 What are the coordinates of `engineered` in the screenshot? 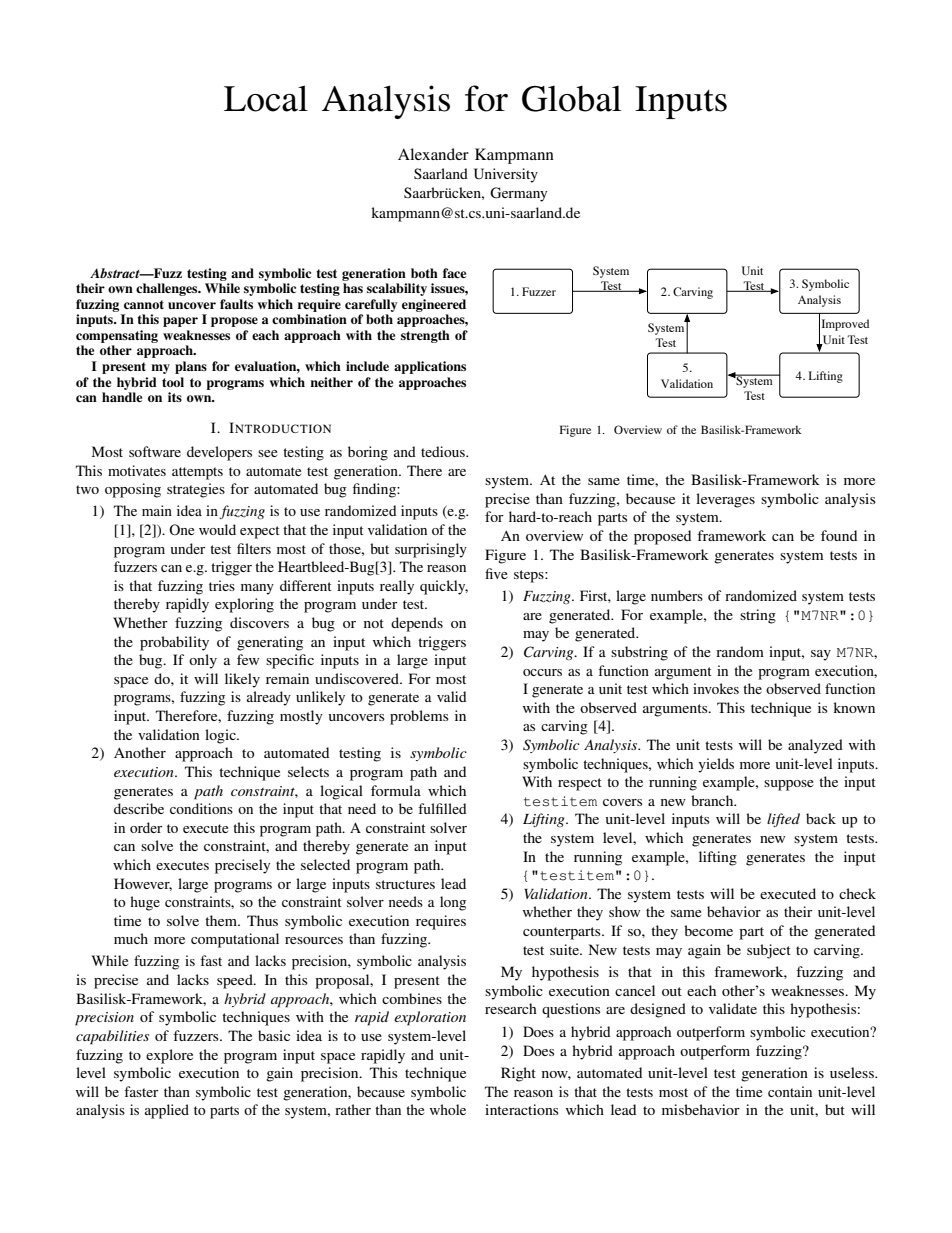 It's located at (434, 305).
